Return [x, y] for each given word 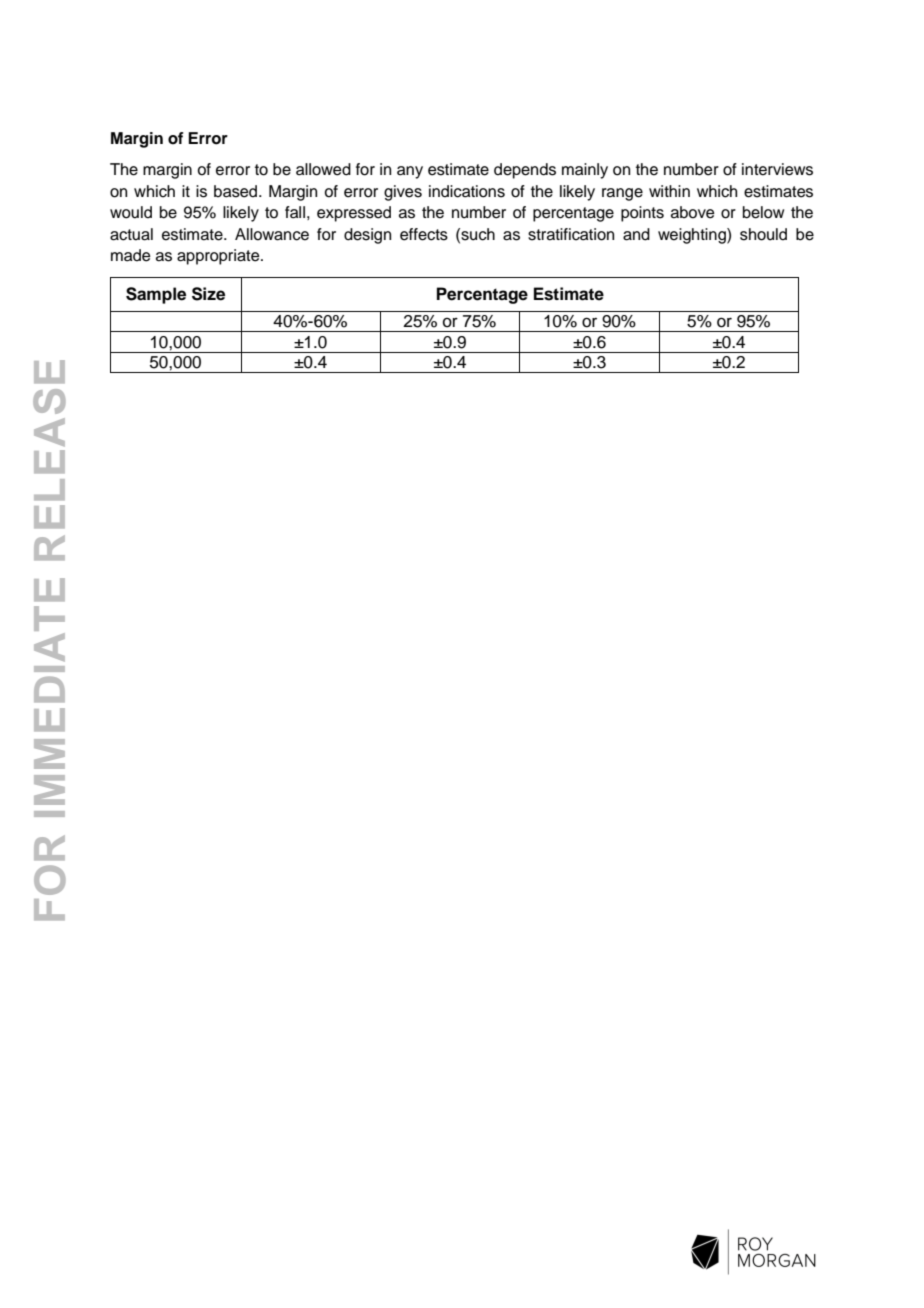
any [410, 172]
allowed [323, 169]
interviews [777, 169]
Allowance [272, 234]
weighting [693, 236]
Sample [156, 295]
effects [424, 234]
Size [208, 294]
